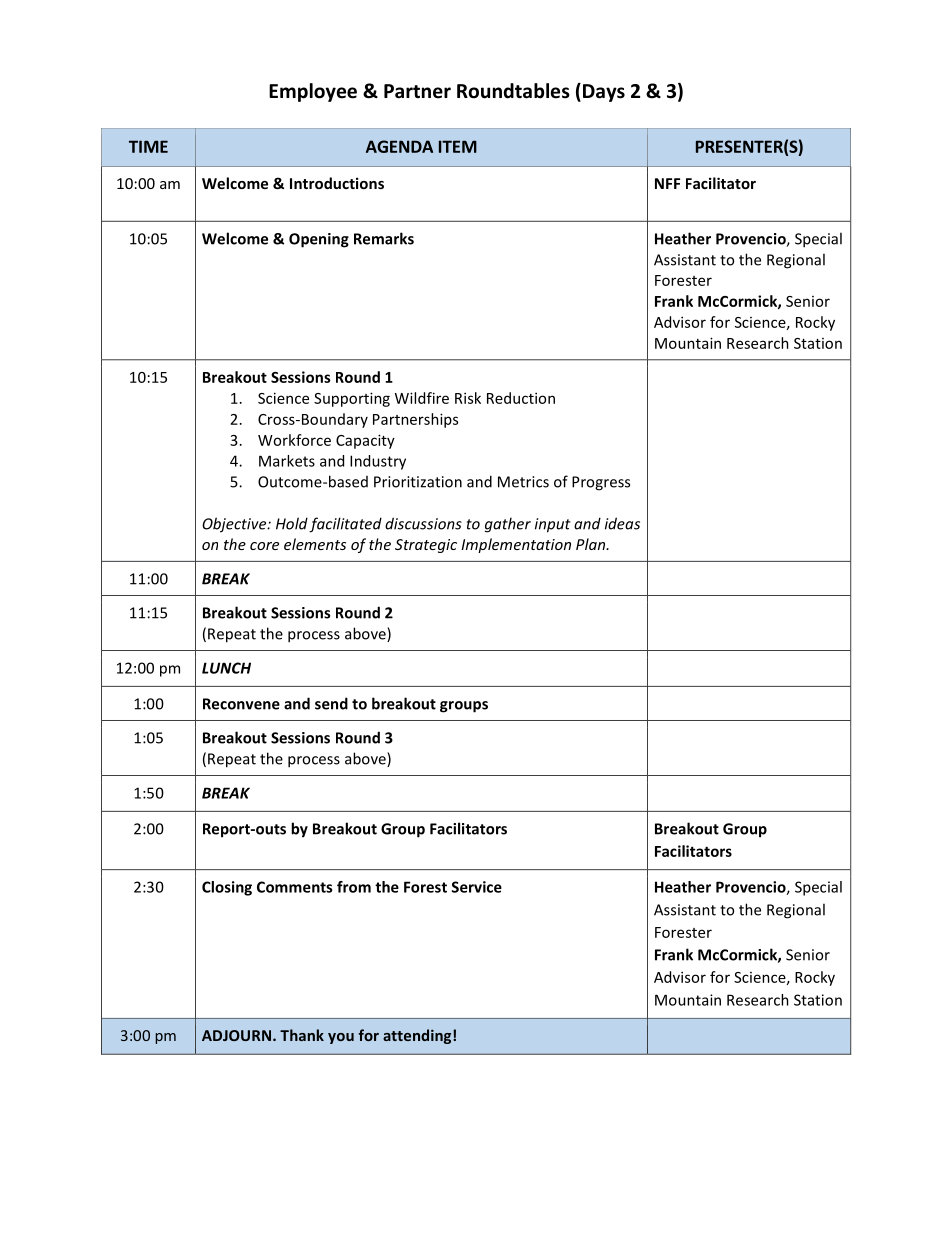 Image resolution: width=952 pixels, height=1233 pixels. What do you see at coordinates (521, 398) in the screenshot?
I see `Reduction` at bounding box center [521, 398].
